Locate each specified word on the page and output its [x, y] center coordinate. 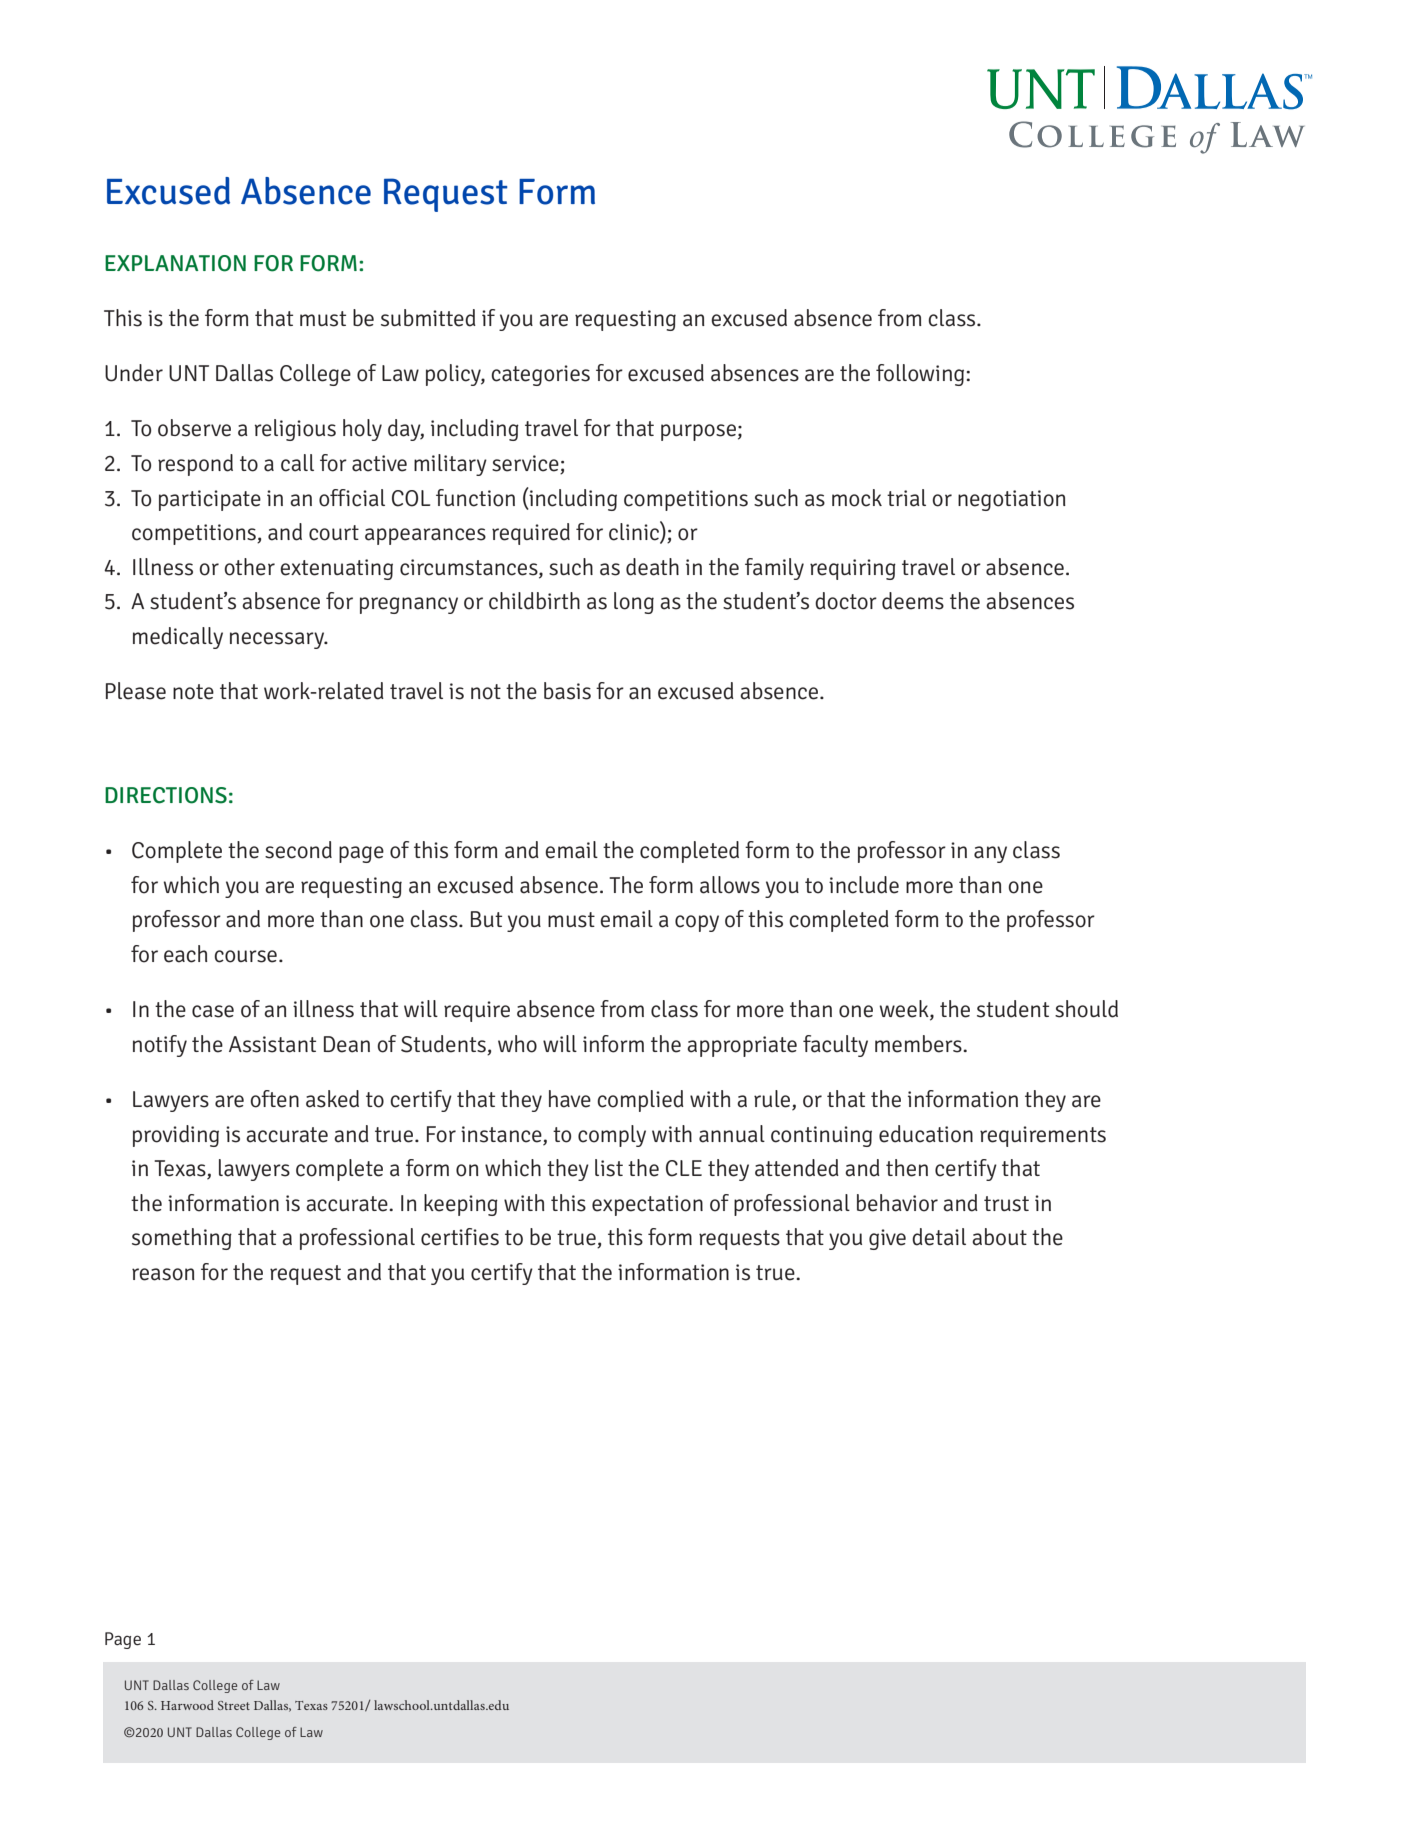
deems [913, 601]
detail [939, 1237]
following [920, 375]
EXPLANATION [175, 263]
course [245, 956]
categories [540, 375]
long [634, 603]
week [905, 1010]
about [999, 1237]
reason [163, 1274]
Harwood [187, 1705]
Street [234, 1705]
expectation [647, 1205]
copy [697, 923]
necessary [278, 640]
